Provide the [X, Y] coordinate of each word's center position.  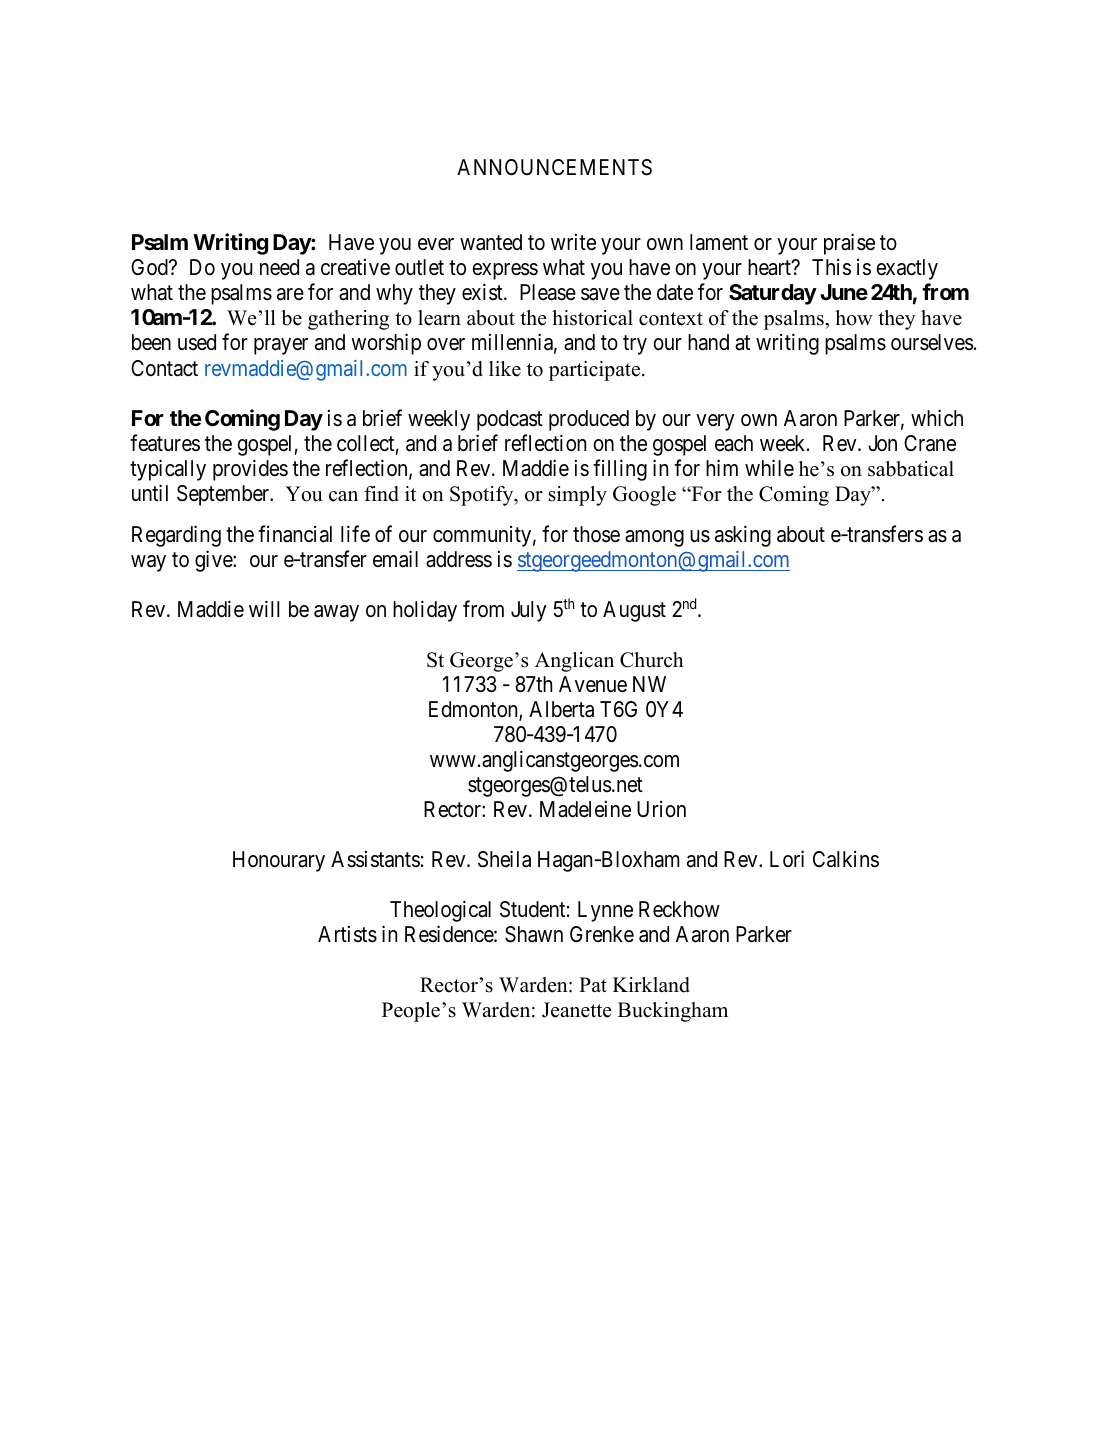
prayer [281, 347]
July [528, 611]
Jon [882, 443]
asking [743, 536]
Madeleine [585, 809]
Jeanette [577, 1010]
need [279, 267]
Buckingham [673, 1012]
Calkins [846, 859]
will [264, 608]
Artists [347, 934]
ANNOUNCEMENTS [554, 167]
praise [849, 244]
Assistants [375, 859]
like [505, 369]
